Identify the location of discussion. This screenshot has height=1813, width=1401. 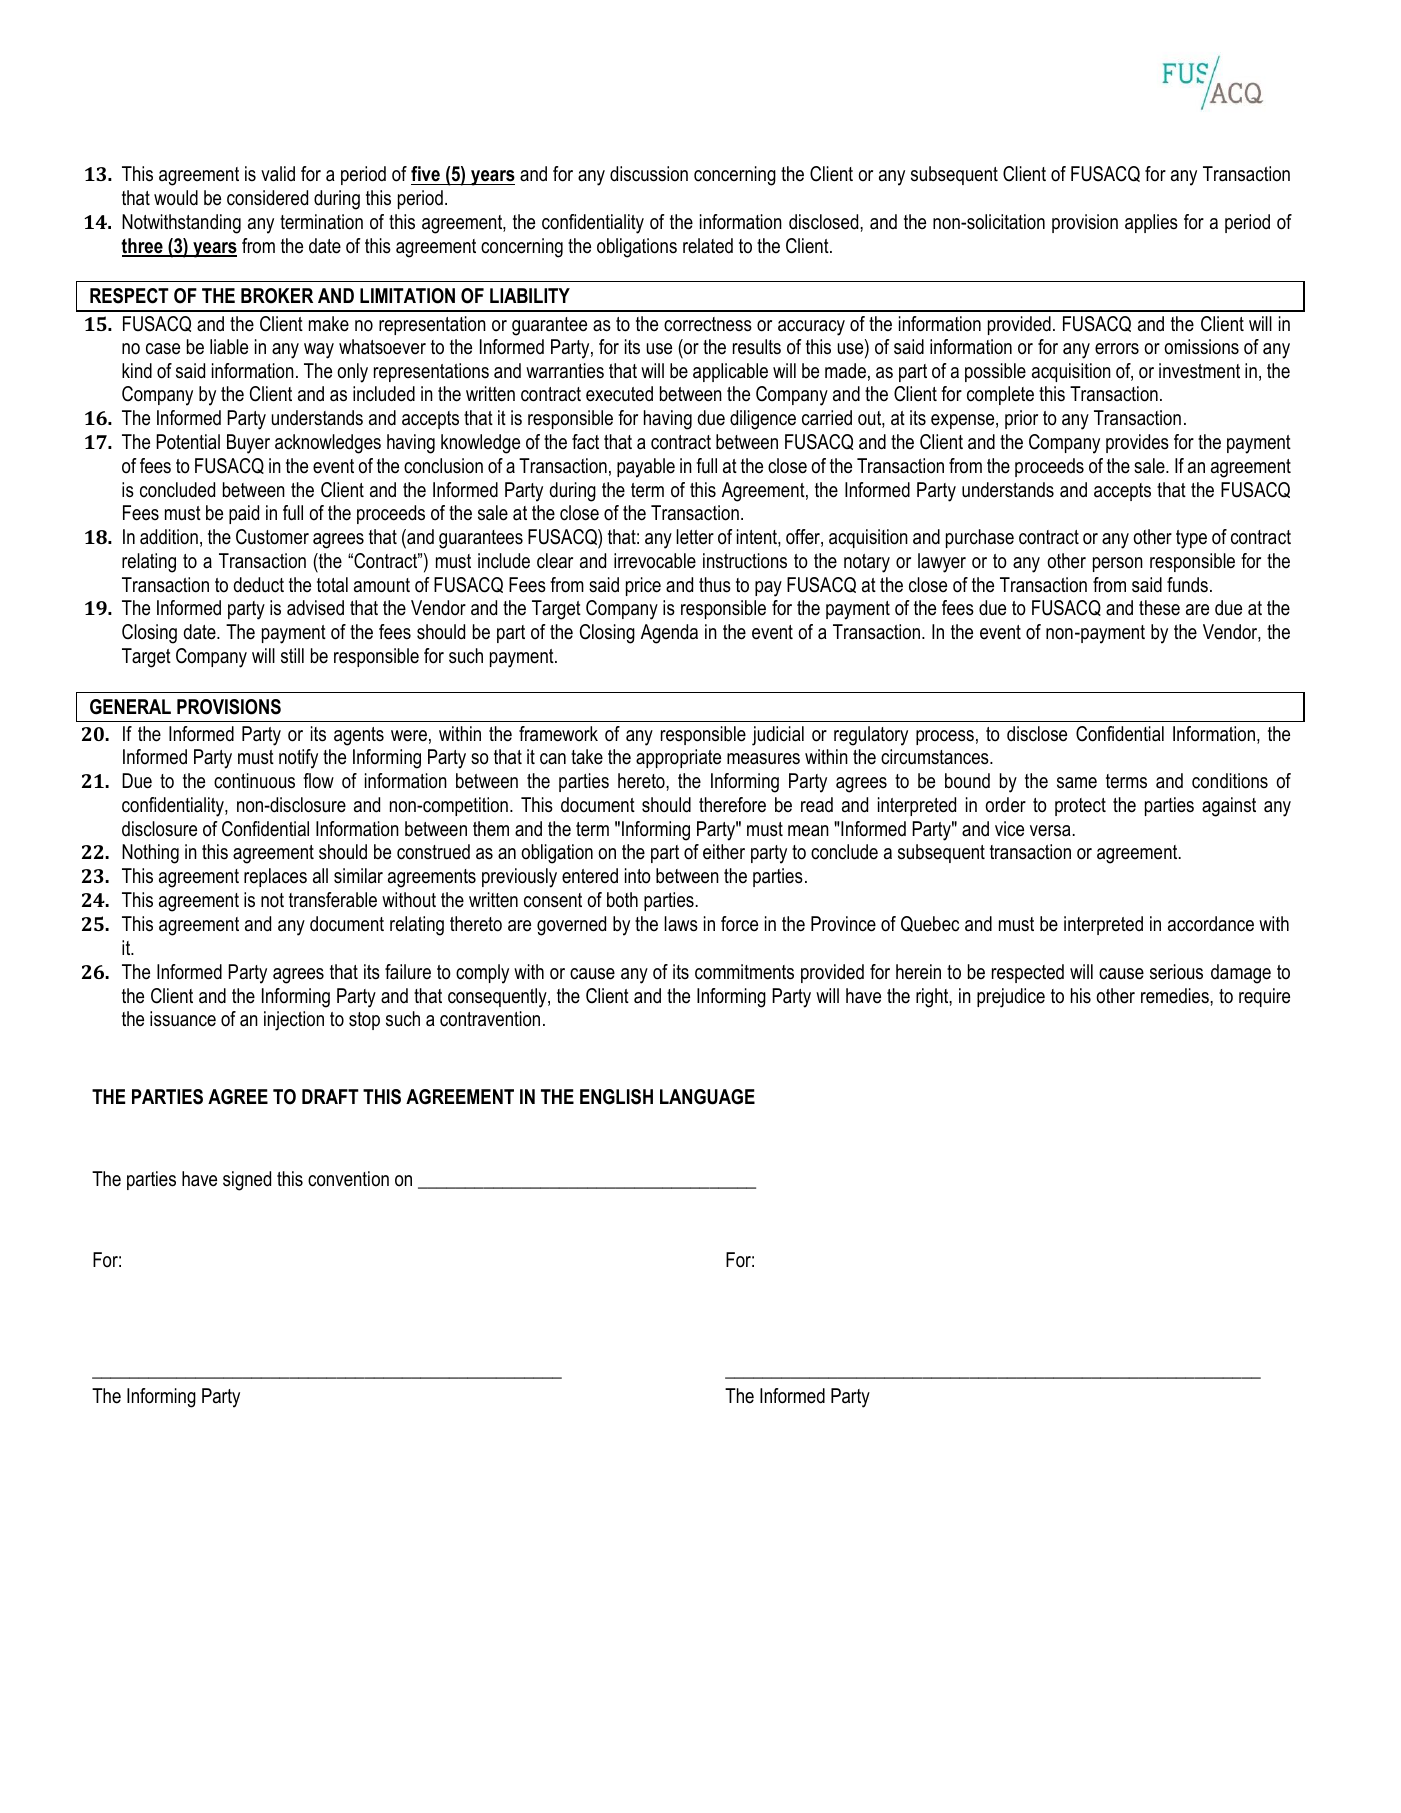
(649, 174).
